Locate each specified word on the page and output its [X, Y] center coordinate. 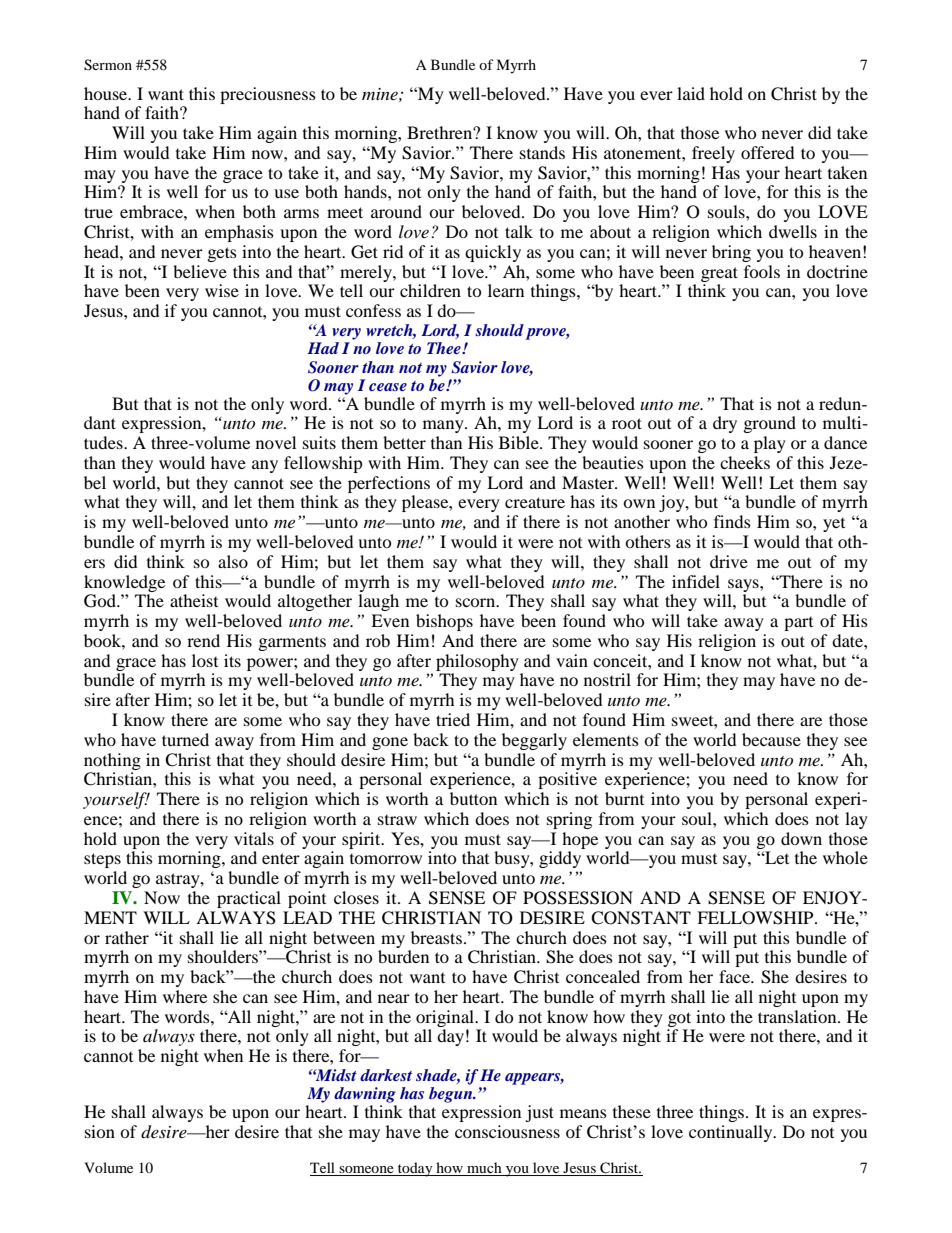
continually [732, 1133]
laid [691, 93]
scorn [477, 602]
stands [542, 152]
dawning [365, 1095]
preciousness [268, 95]
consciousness [507, 1131]
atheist [194, 600]
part [798, 623]
